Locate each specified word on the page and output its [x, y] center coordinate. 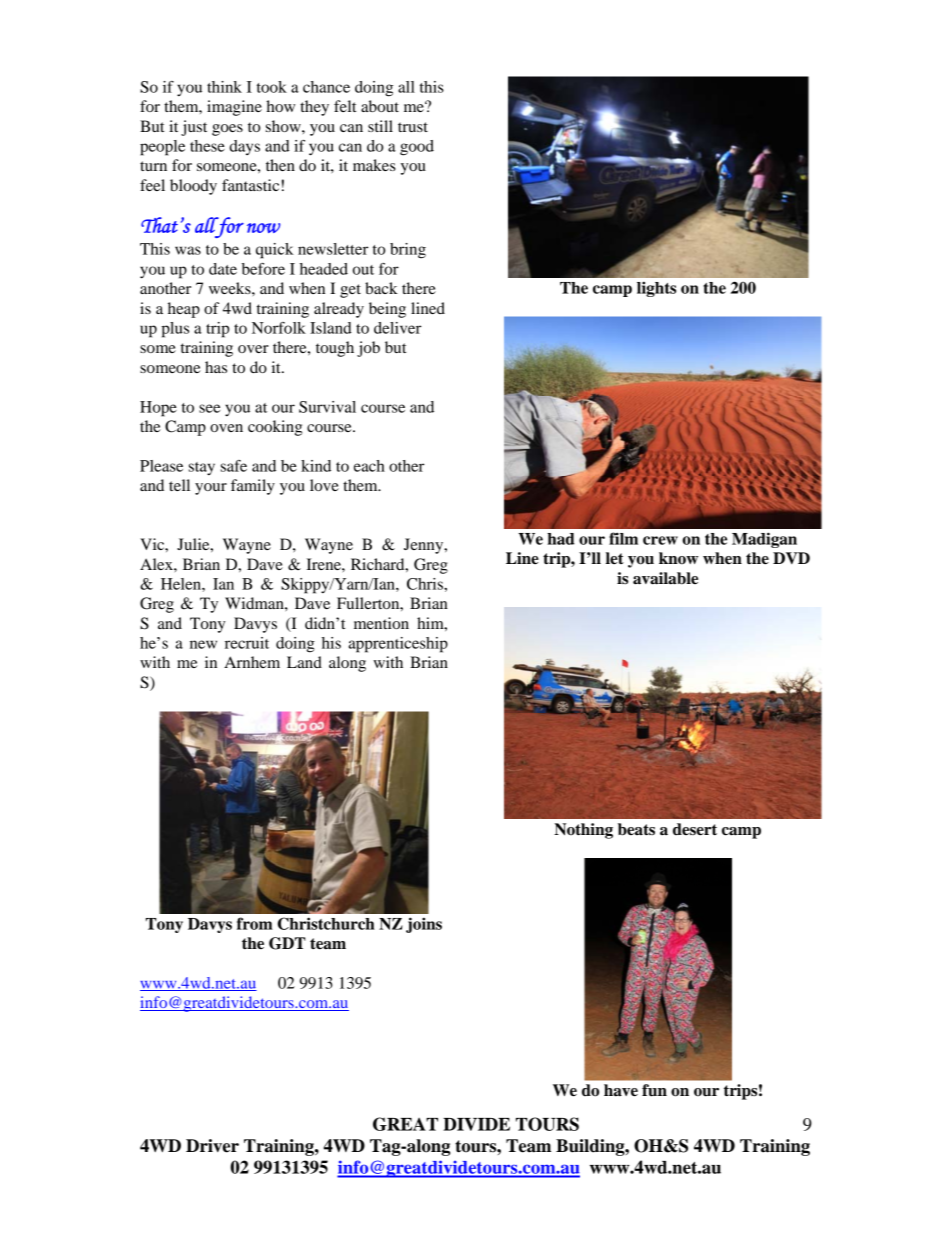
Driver [212, 1146]
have [621, 1090]
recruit [247, 643]
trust [413, 127]
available [665, 578]
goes [227, 130]
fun [654, 1090]
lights [656, 289]
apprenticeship [398, 645]
